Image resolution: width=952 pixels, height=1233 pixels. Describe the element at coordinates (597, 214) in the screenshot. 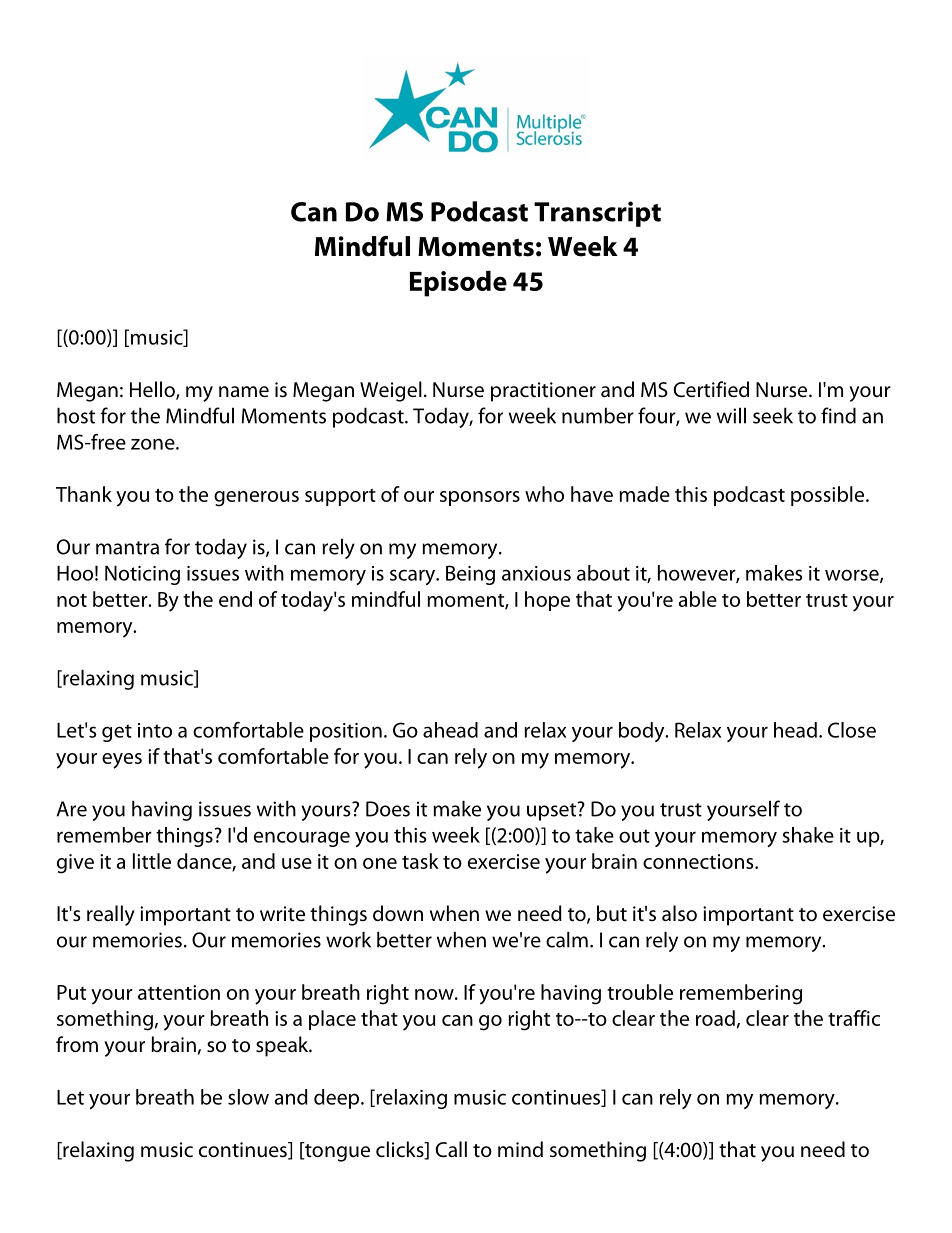

I see `Transcript` at that location.
